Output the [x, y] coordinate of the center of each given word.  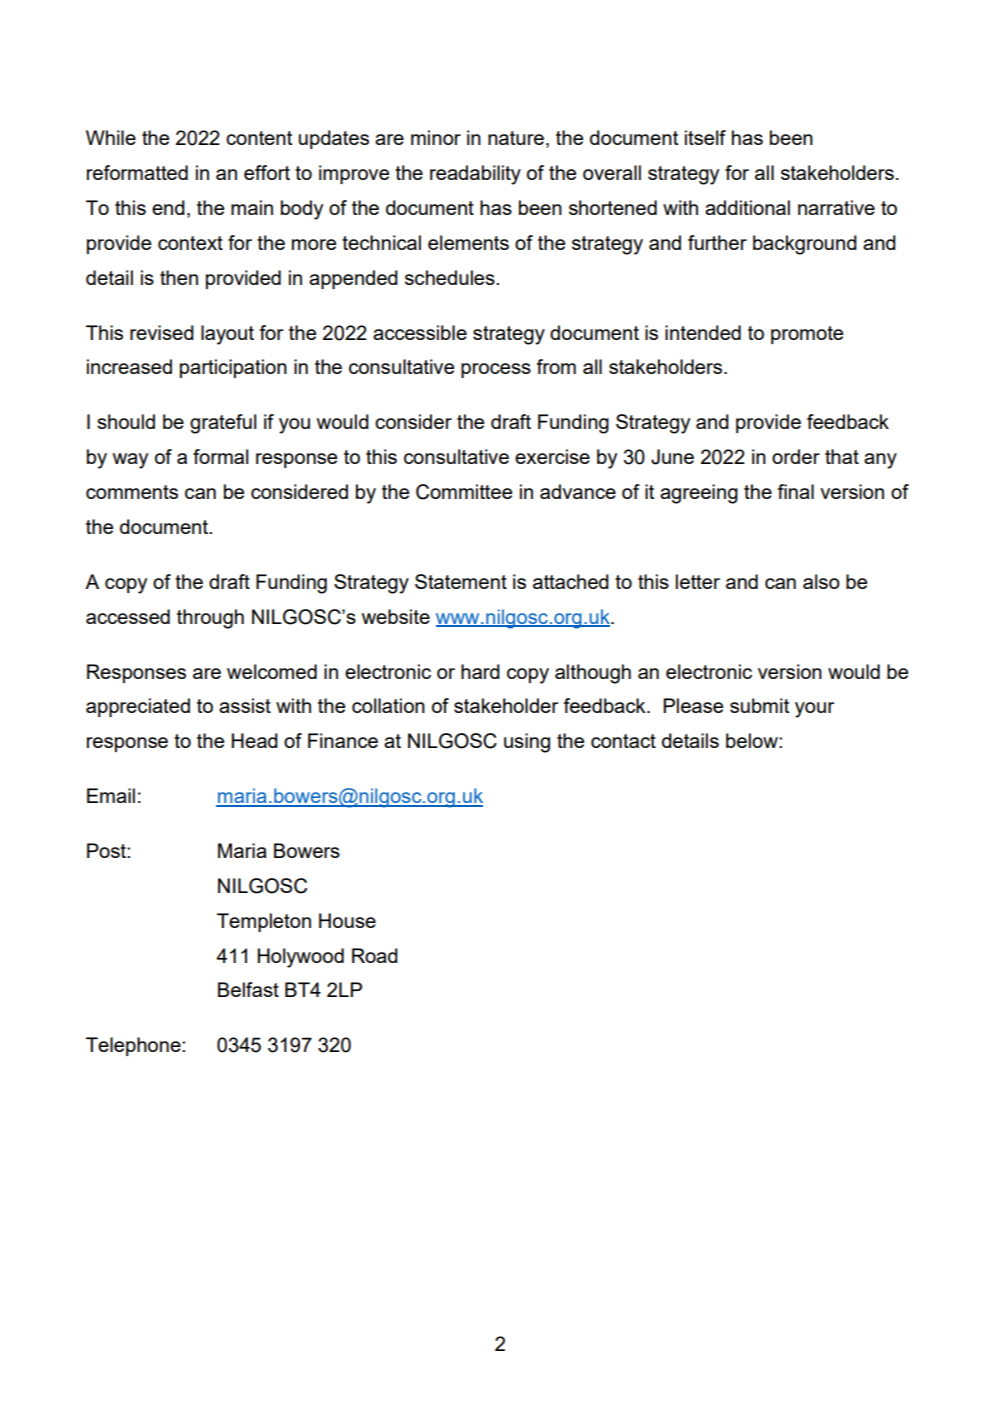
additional [747, 207]
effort [267, 172]
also [821, 581]
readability [475, 175]
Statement [461, 581]
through [210, 619]
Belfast [248, 989]
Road [375, 955]
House [347, 920]
